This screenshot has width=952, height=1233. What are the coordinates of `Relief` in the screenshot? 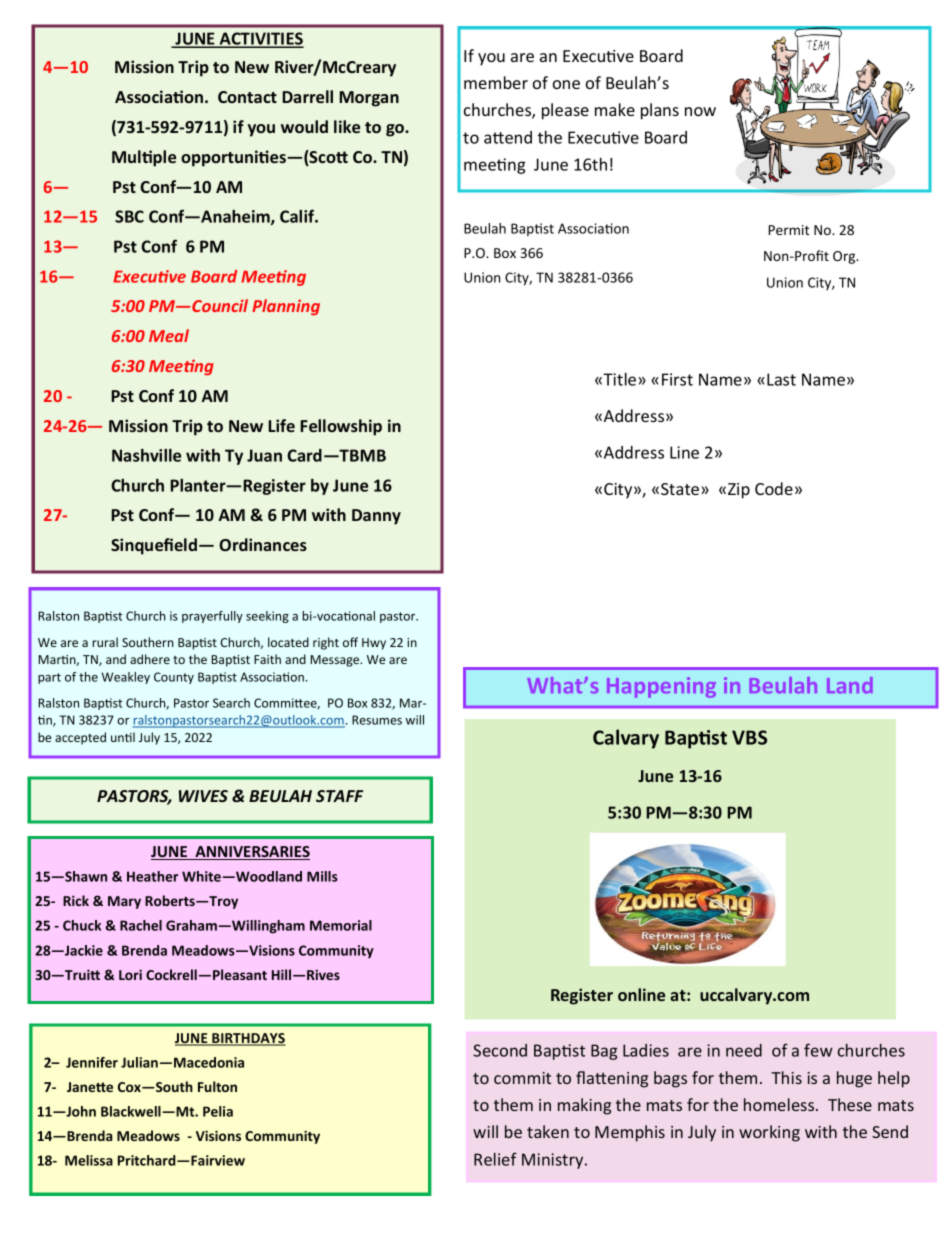 It's located at (495, 1159).
